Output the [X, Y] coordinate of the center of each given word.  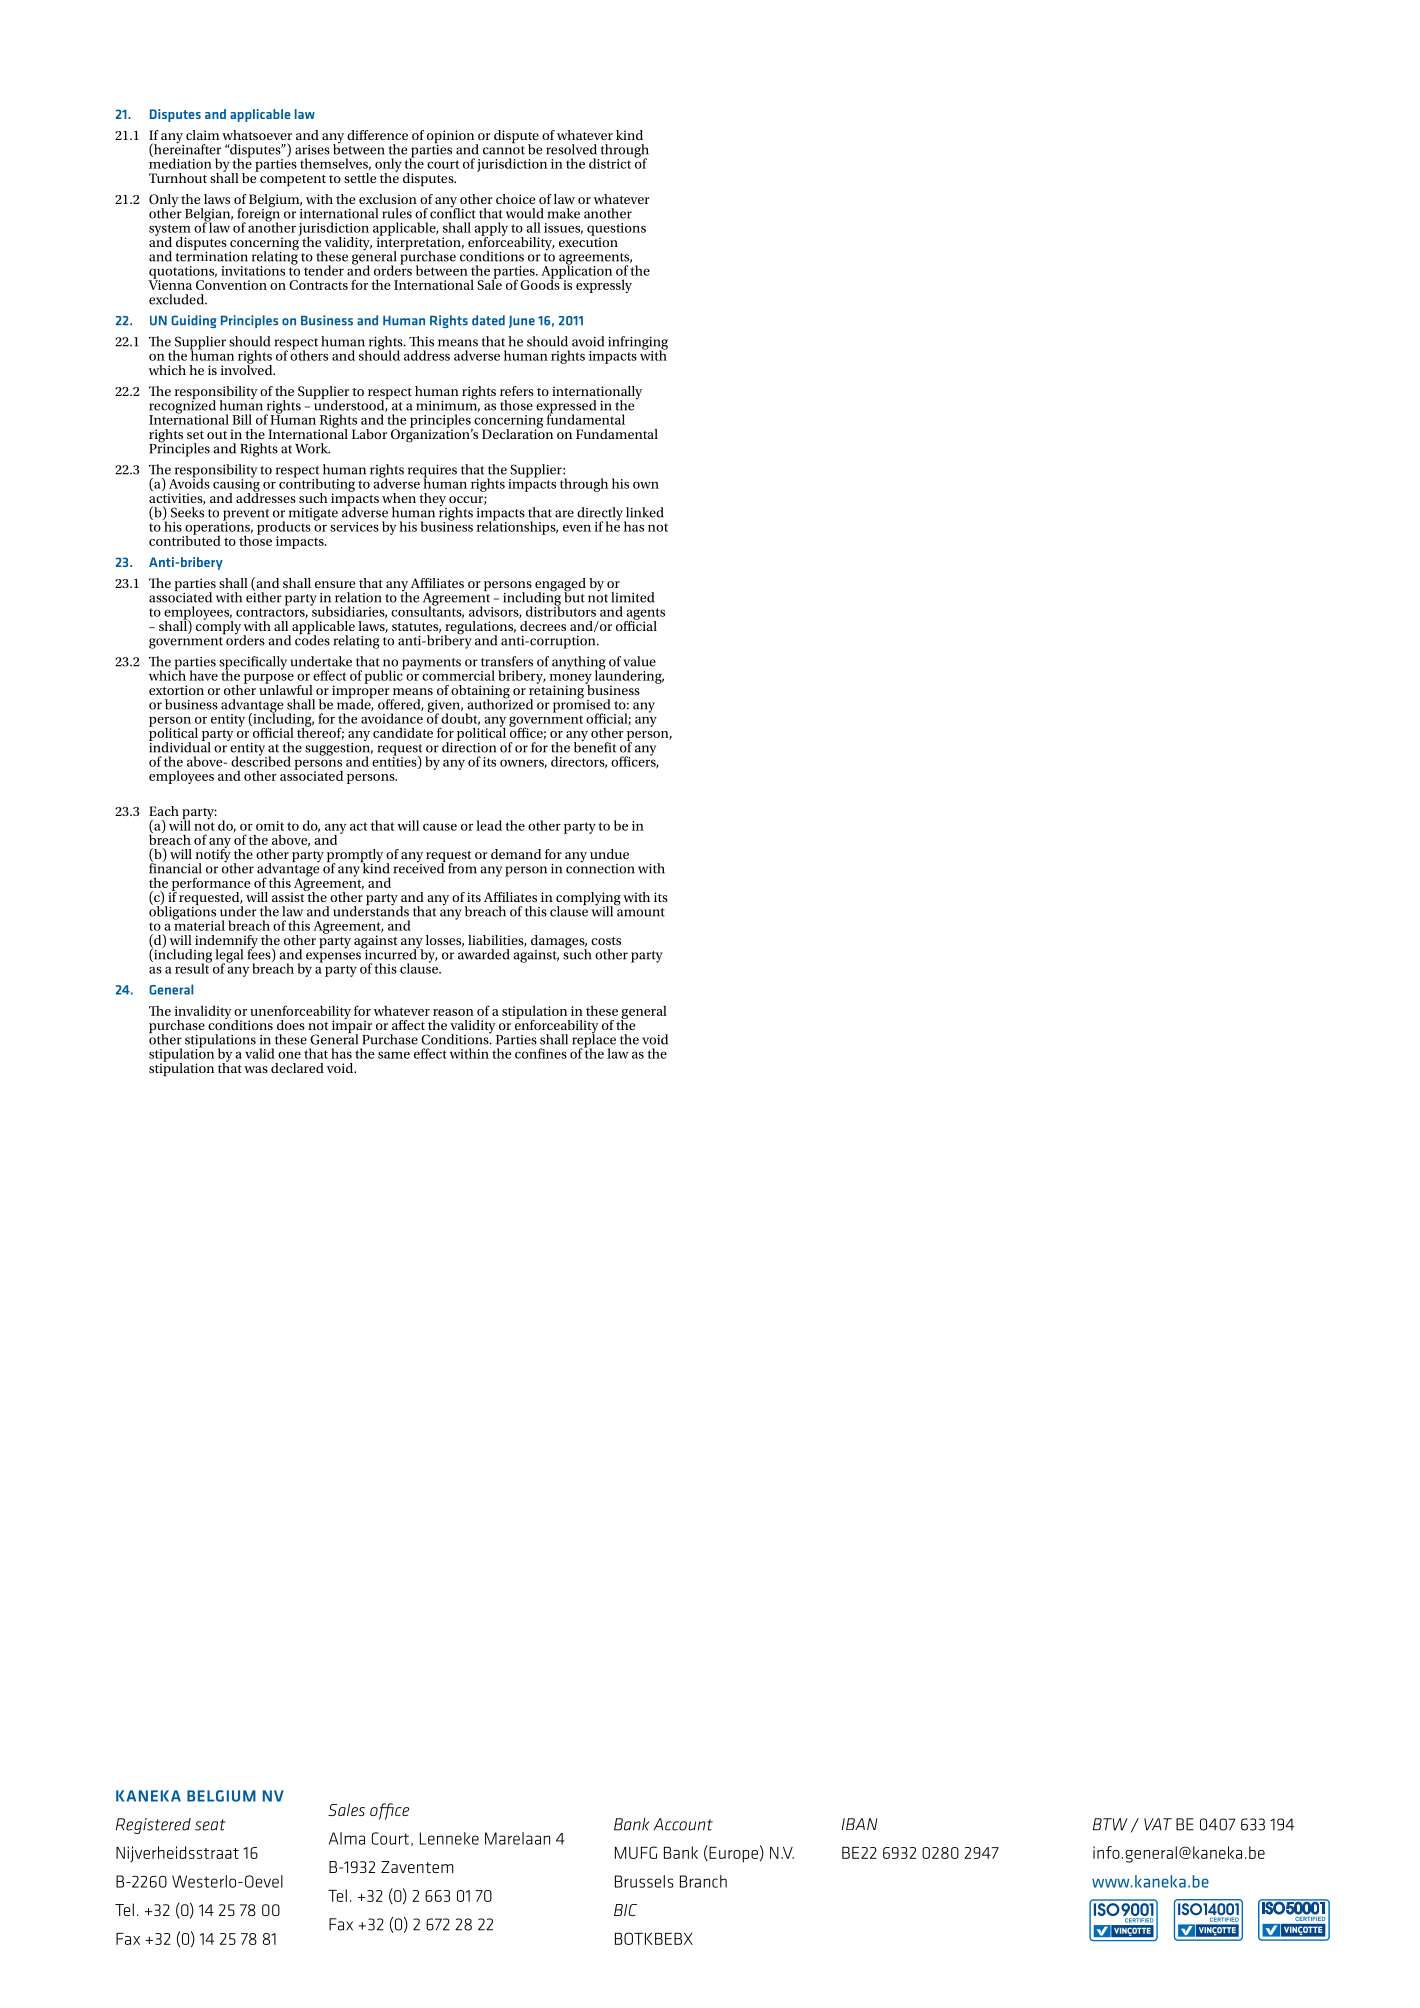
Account [683, 1824]
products [284, 529]
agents [645, 615]
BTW [1110, 1824]
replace [594, 1041]
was [256, 1069]
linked [645, 512]
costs [606, 941]
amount [641, 912]
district [610, 163]
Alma [347, 1838]
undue [609, 854]
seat [210, 1825]
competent [293, 180]
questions [616, 230]
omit [270, 826]
